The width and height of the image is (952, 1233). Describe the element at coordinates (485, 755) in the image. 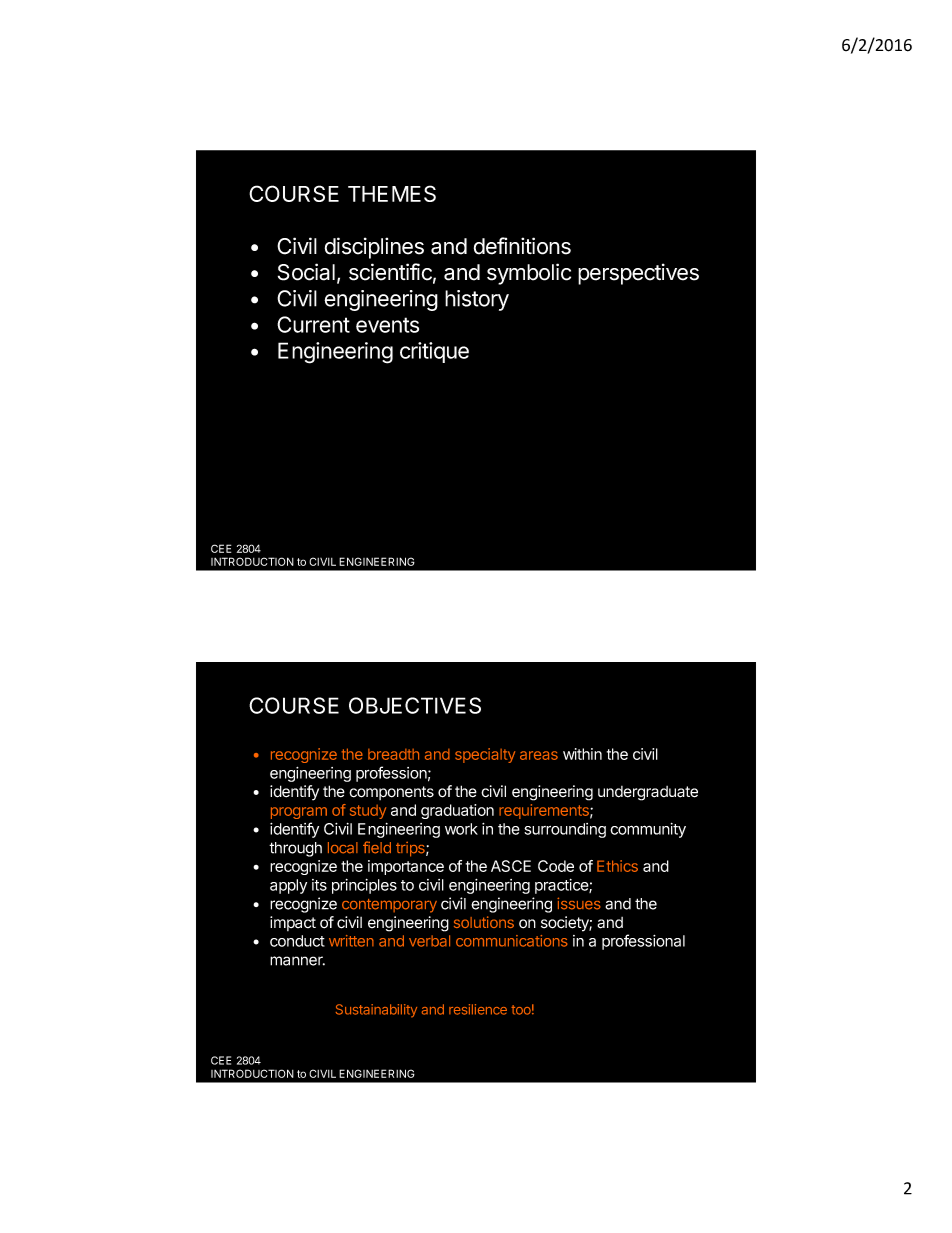

I see `specialty` at that location.
